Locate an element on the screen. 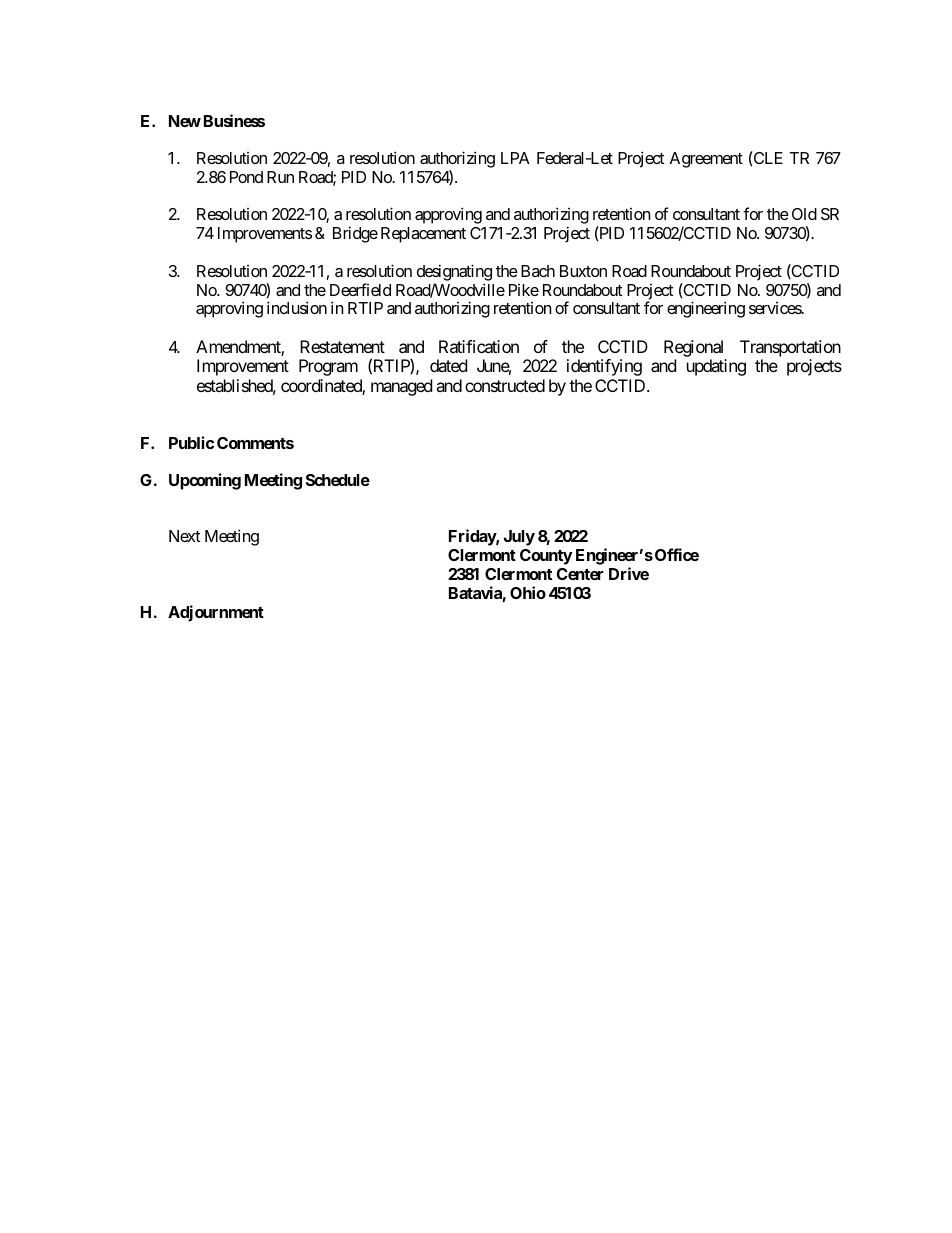 The image size is (952, 1233). Restatement is located at coordinates (342, 346).
